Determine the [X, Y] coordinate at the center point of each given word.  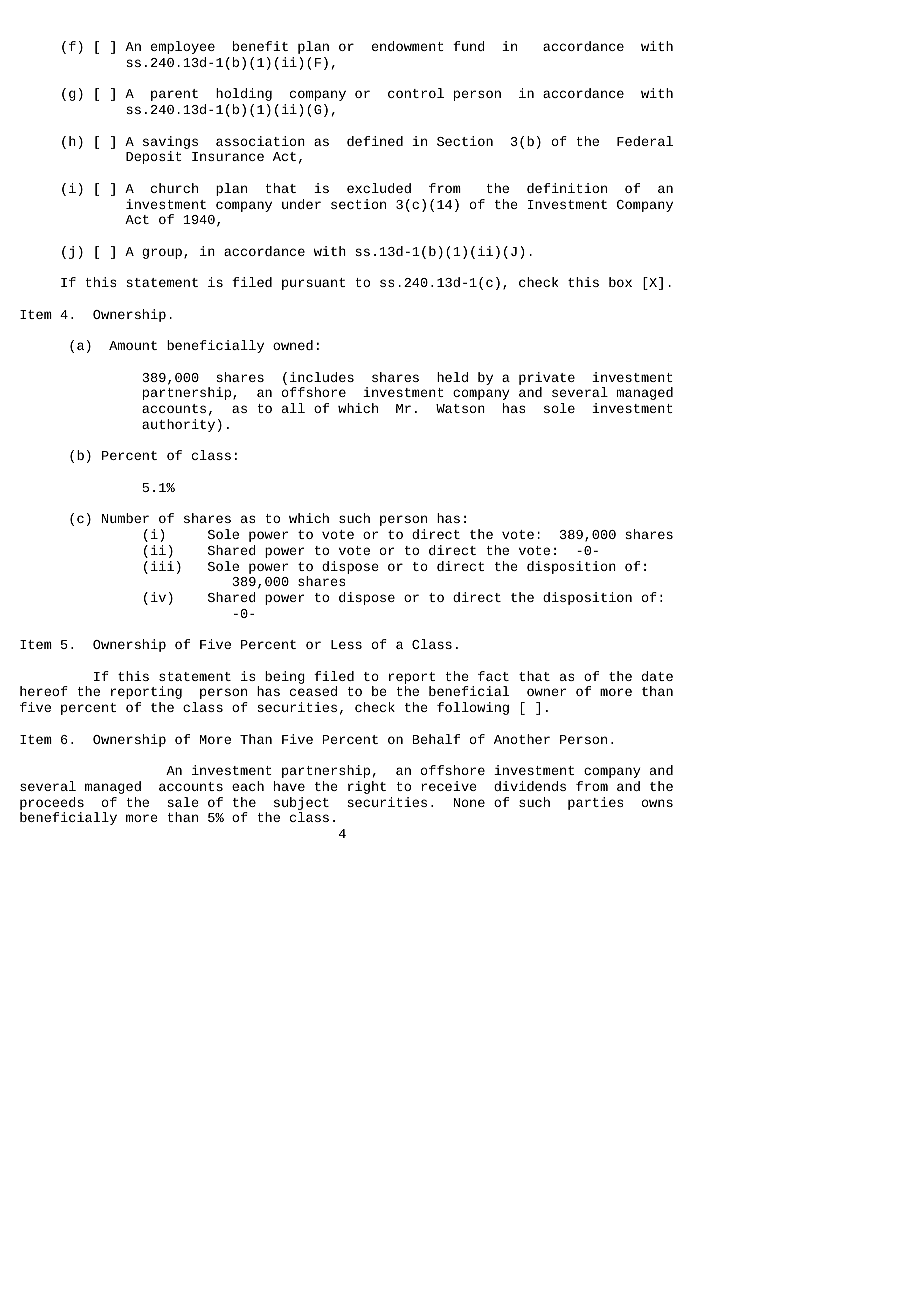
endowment [408, 46]
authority [178, 425]
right [367, 787]
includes [322, 377]
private [547, 380]
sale [183, 802]
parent [174, 95]
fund [469, 46]
